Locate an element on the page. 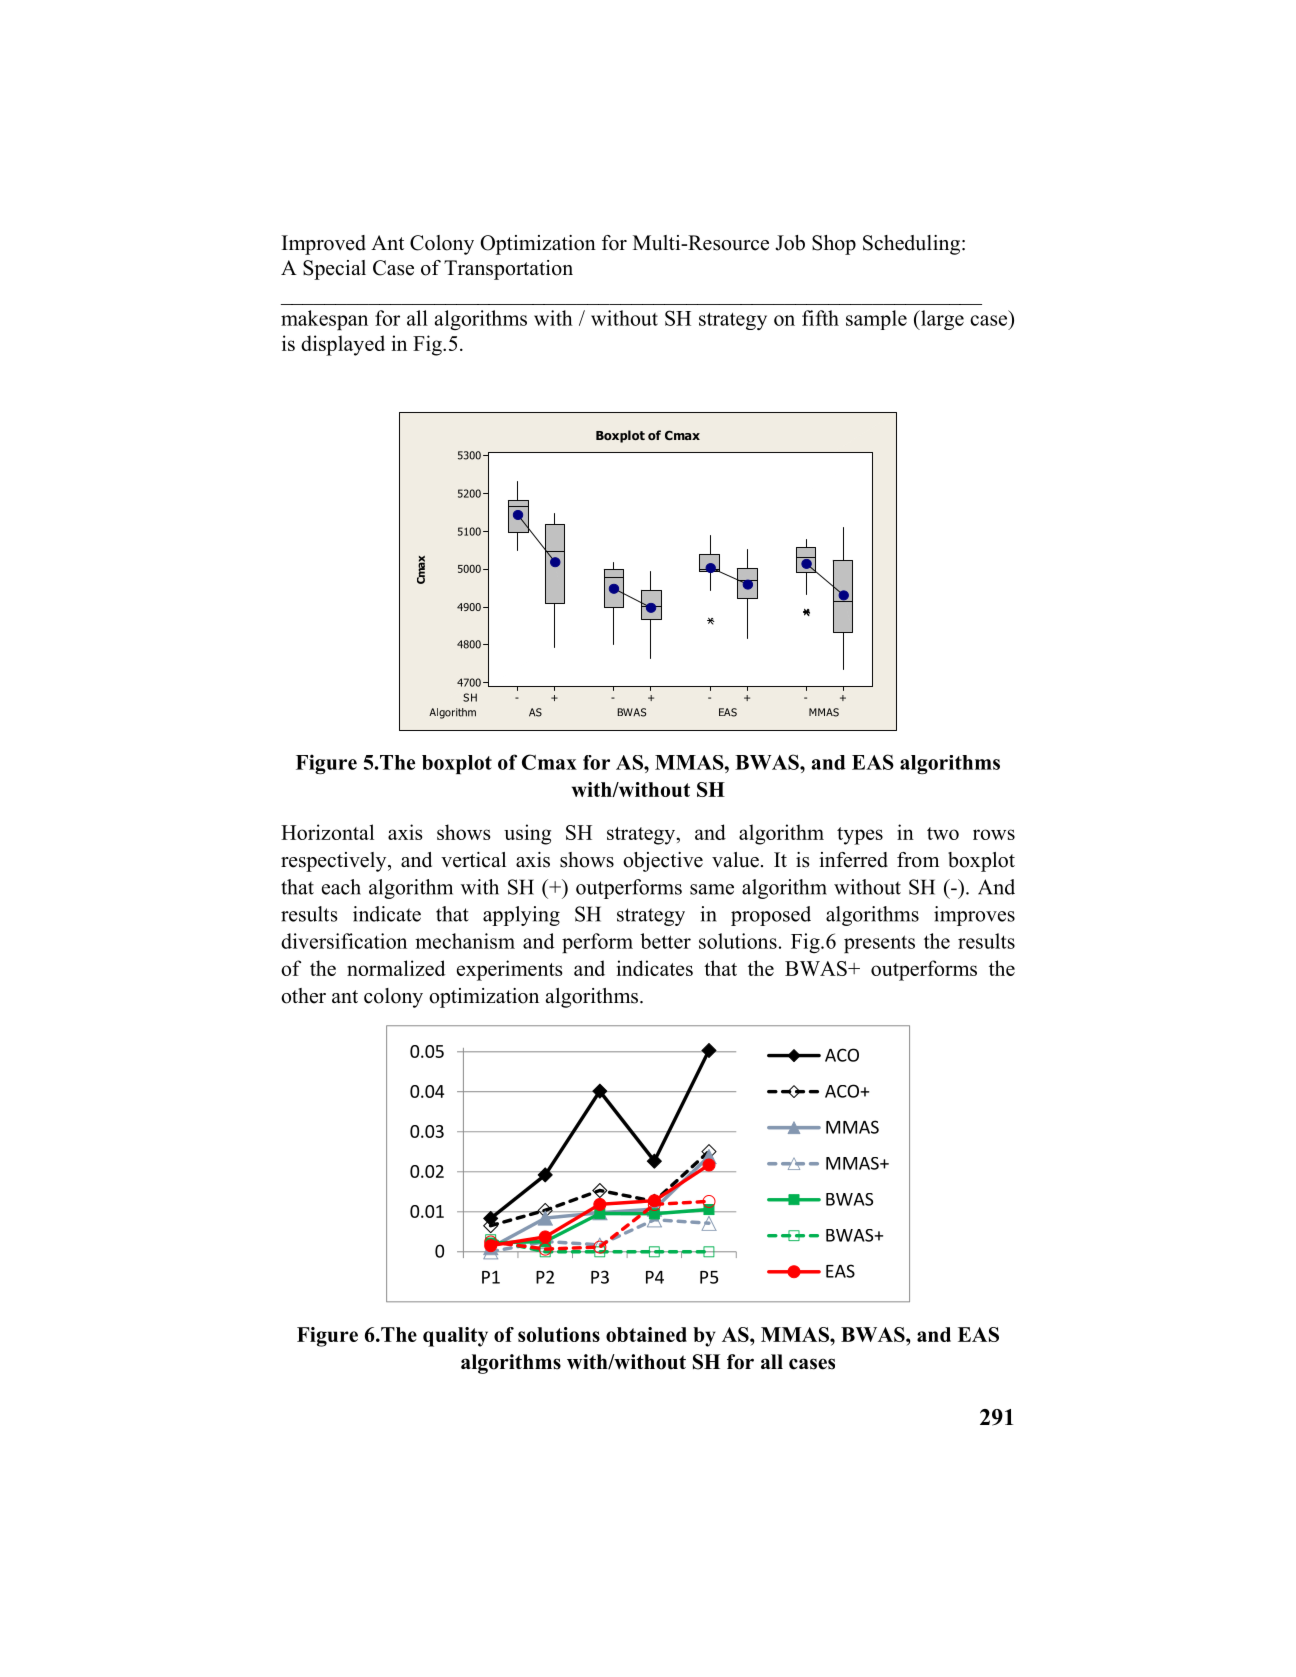 Image resolution: width=1296 pixels, height=1677 pixels. obtained is located at coordinates (646, 1334).
